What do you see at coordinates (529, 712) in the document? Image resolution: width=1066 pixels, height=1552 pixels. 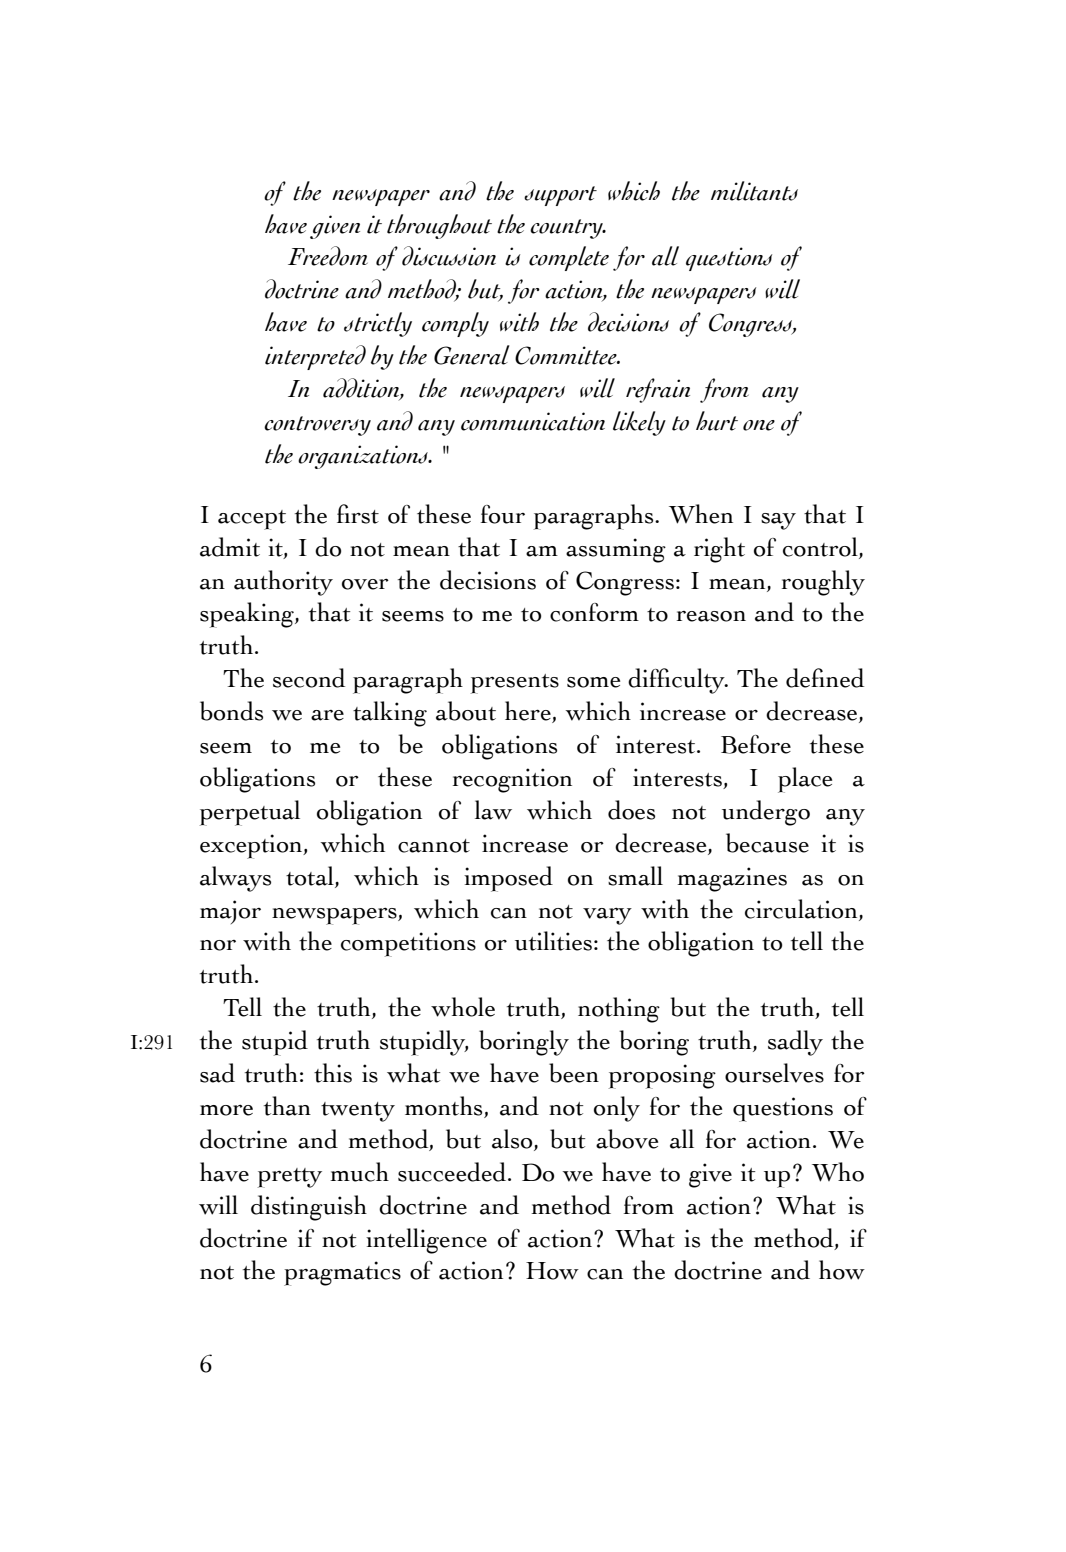 I see `here` at bounding box center [529, 712].
